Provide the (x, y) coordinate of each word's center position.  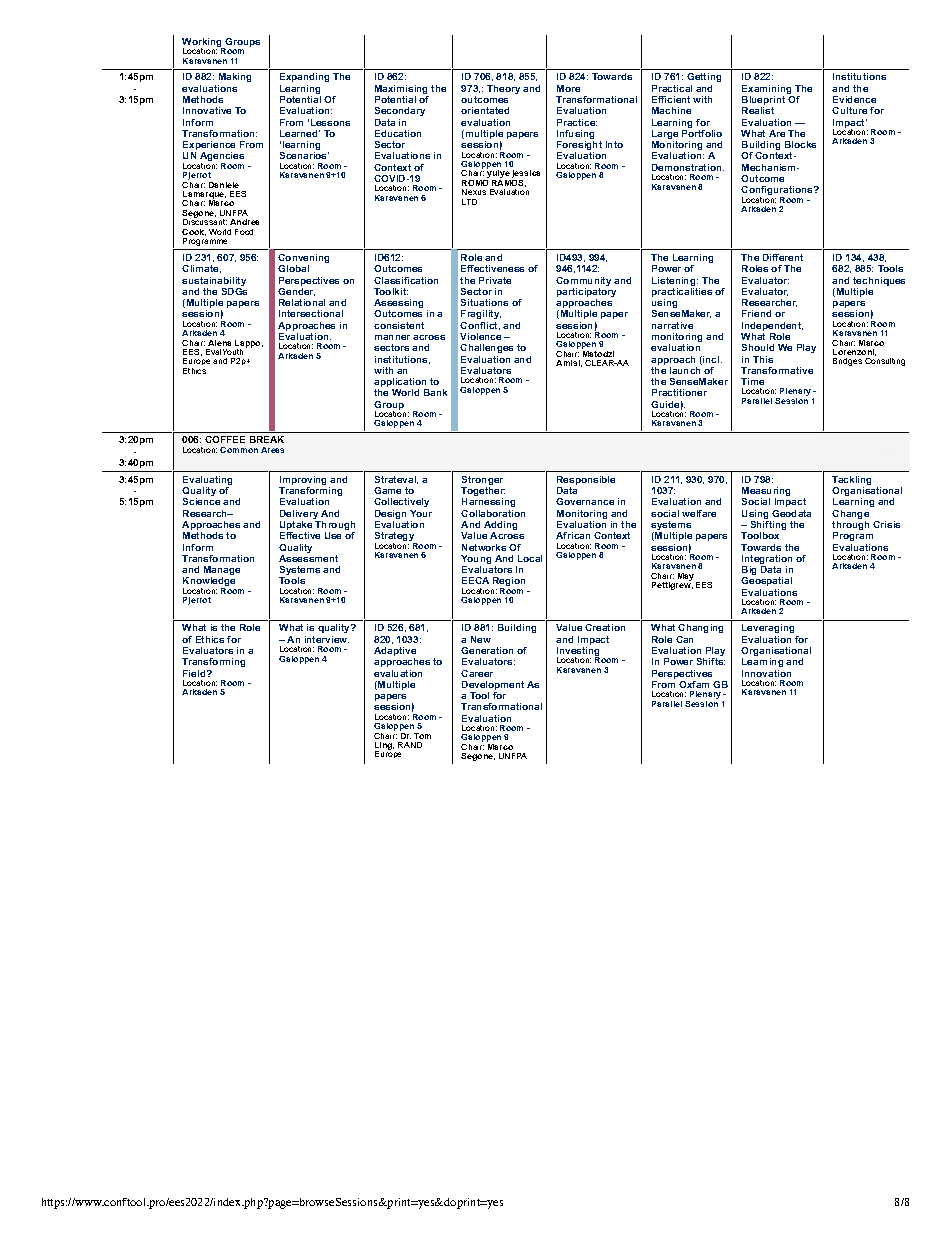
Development (493, 687)
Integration (767, 561)
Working (203, 44)
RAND (410, 745)
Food (244, 232)
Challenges (486, 348)
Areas (272, 450)
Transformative (777, 370)
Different (783, 257)
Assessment (308, 558)
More (568, 88)
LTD (469, 202)
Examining (768, 91)
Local (530, 558)
